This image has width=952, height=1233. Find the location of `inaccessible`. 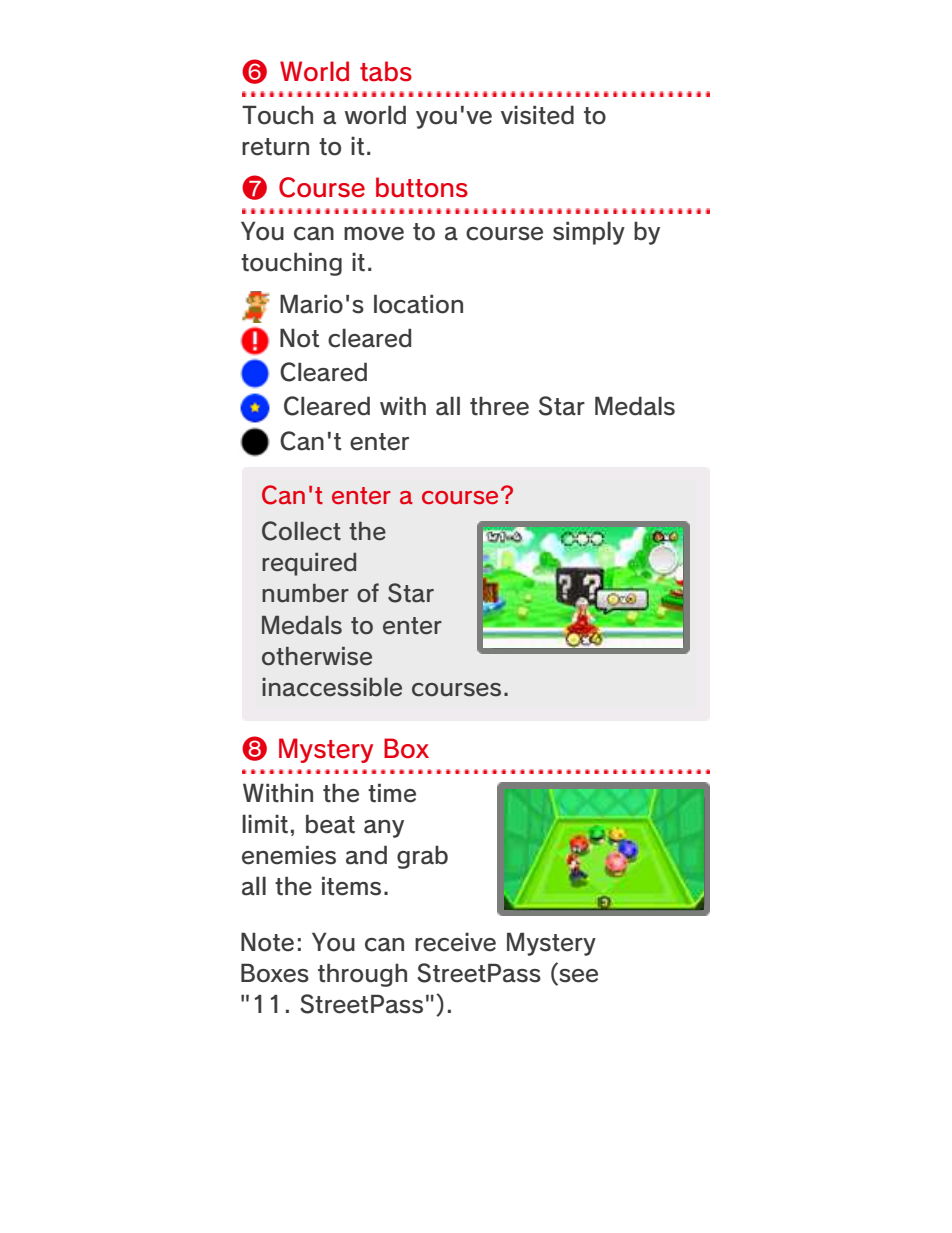

inaccessible is located at coordinates (332, 687).
